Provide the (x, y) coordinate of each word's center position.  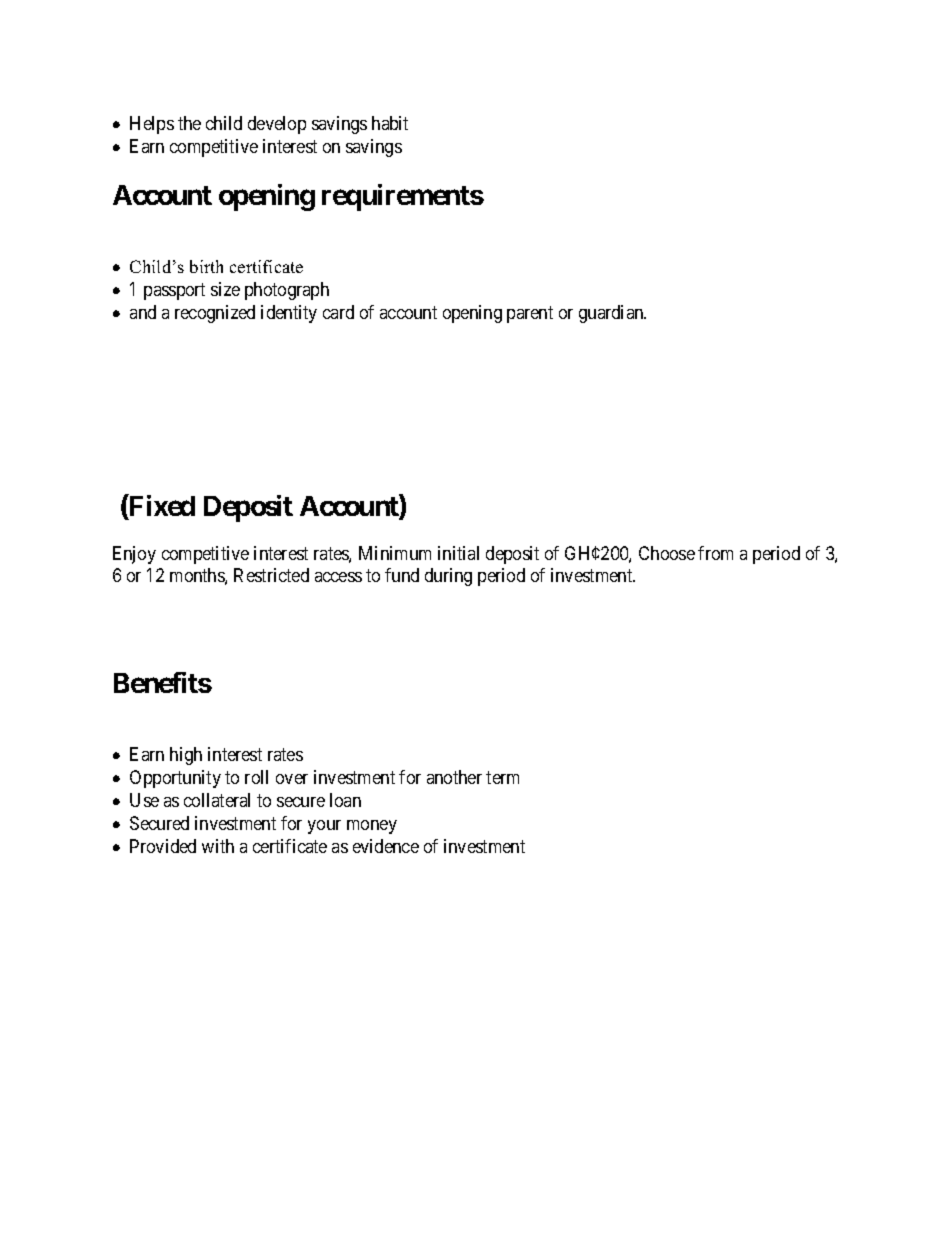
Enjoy (134, 555)
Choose (667, 553)
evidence (386, 846)
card (338, 312)
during (448, 577)
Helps (152, 125)
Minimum (395, 553)
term (502, 777)
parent (530, 314)
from (715, 553)
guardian (612, 314)
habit (390, 123)
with (218, 846)
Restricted (271, 575)
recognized (215, 314)
